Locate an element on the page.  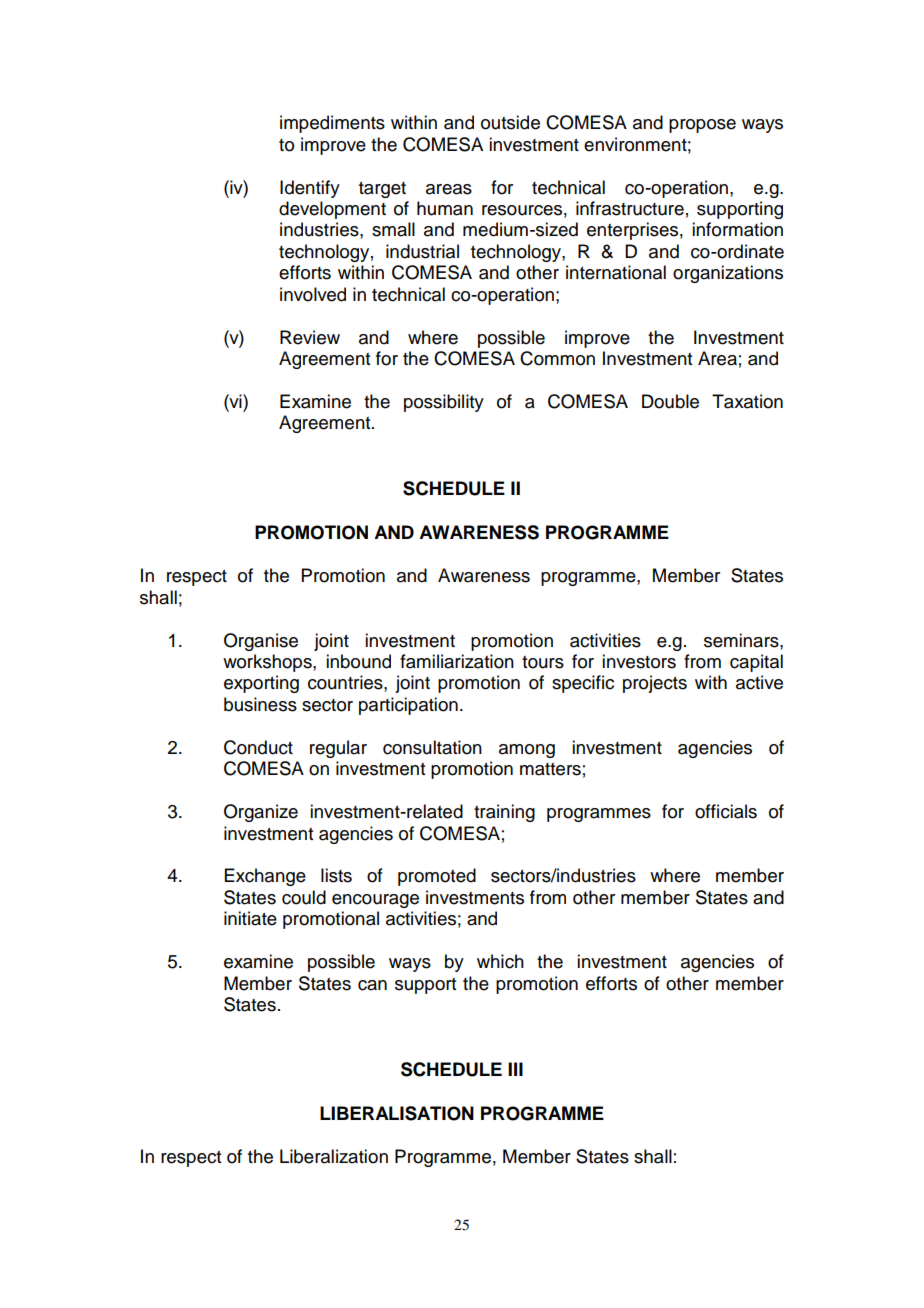
tours is located at coordinates (543, 662).
